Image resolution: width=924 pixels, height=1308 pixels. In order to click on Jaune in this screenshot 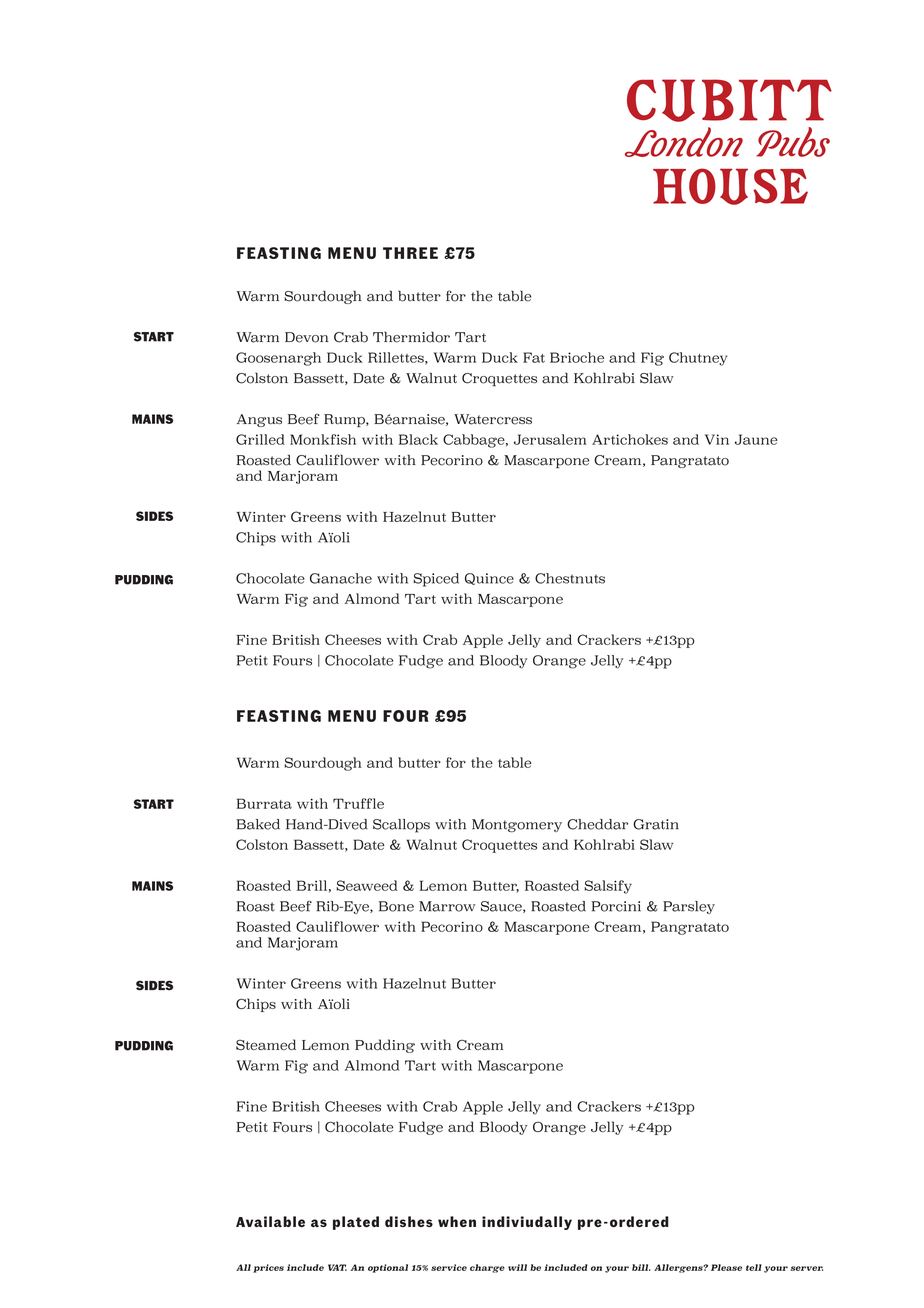, I will do `click(756, 439)`.
